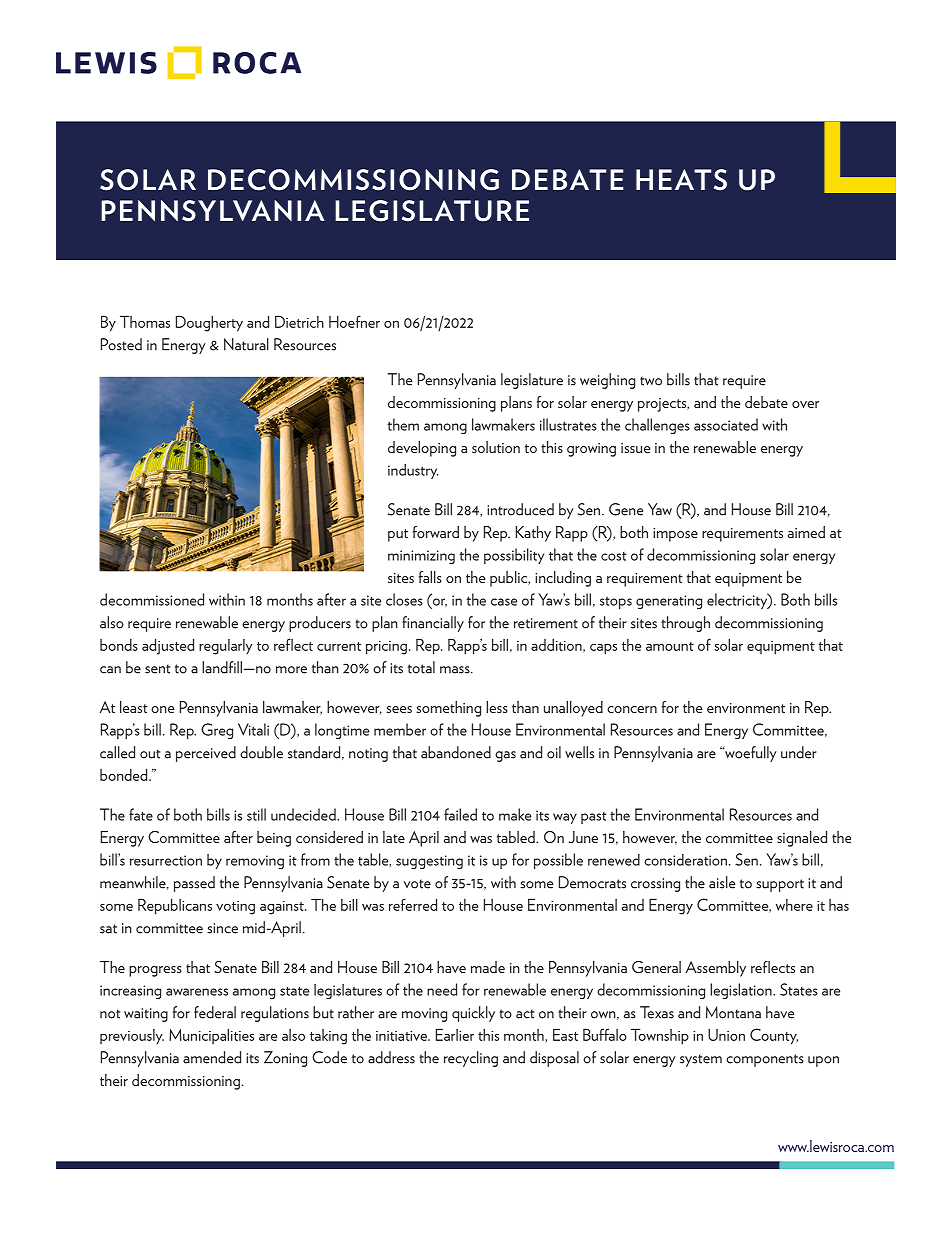 The height and width of the screenshot is (1233, 952). I want to click on abandoned, so click(456, 752).
